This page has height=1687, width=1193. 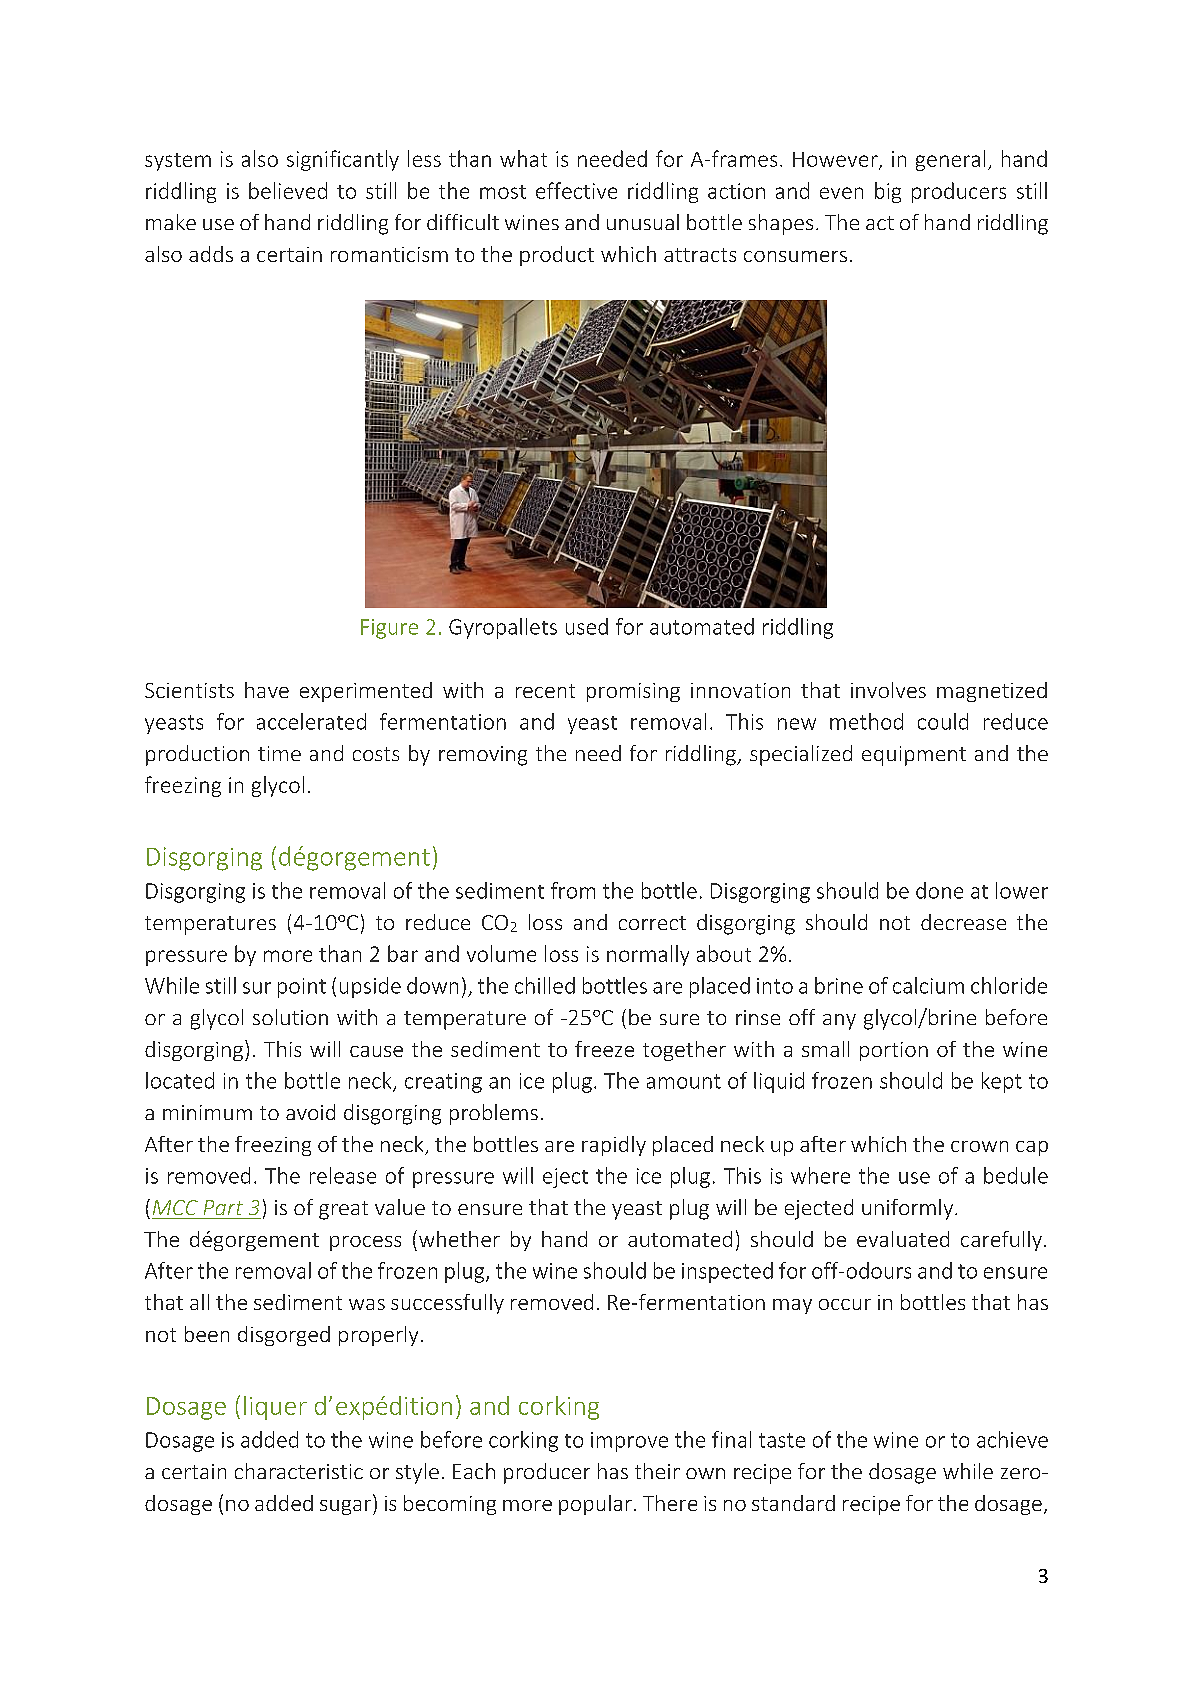 What do you see at coordinates (894, 1051) in the page?
I see `portion` at bounding box center [894, 1051].
